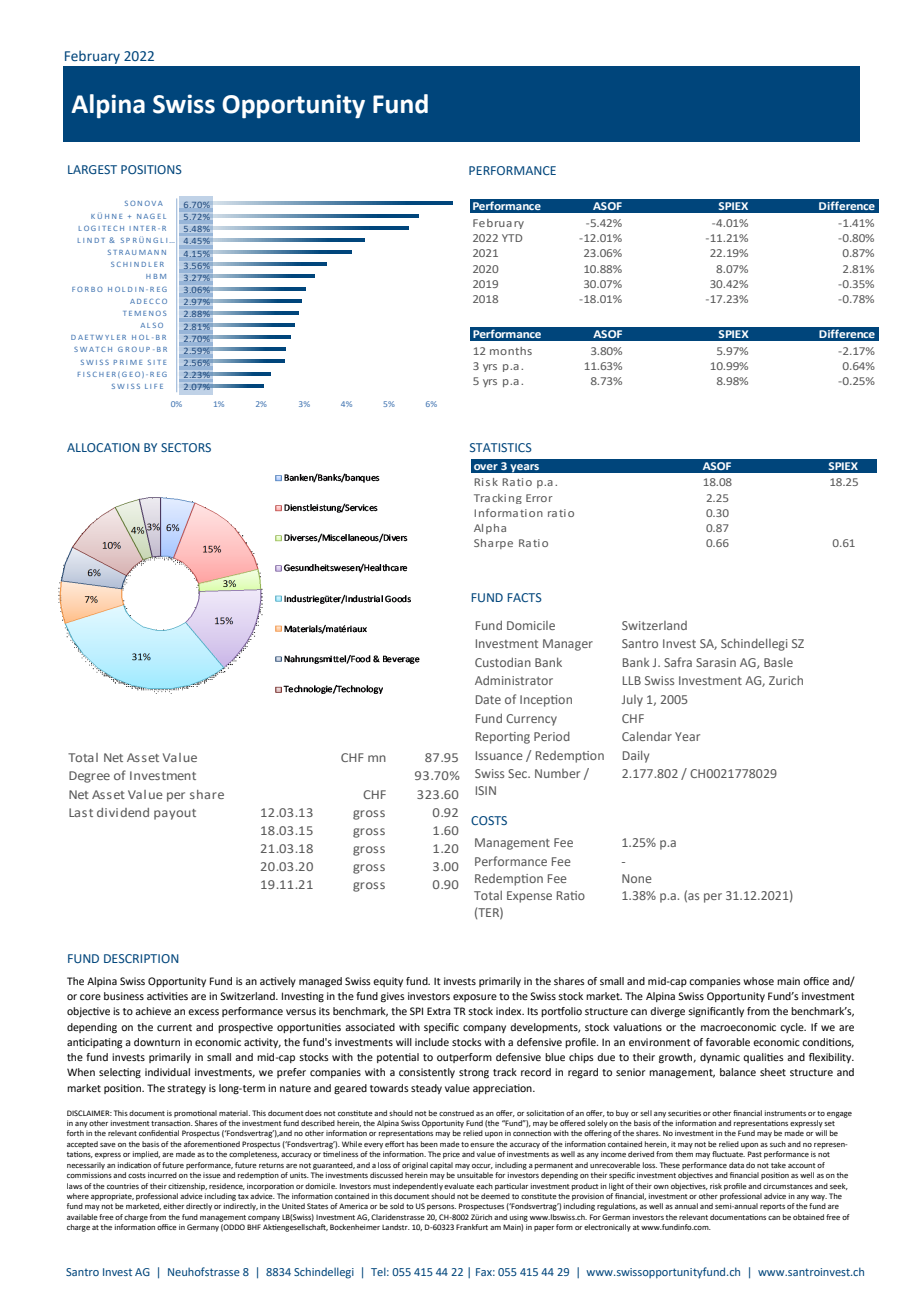 This image has width=924, height=1308. I want to click on months, so click(511, 351).
